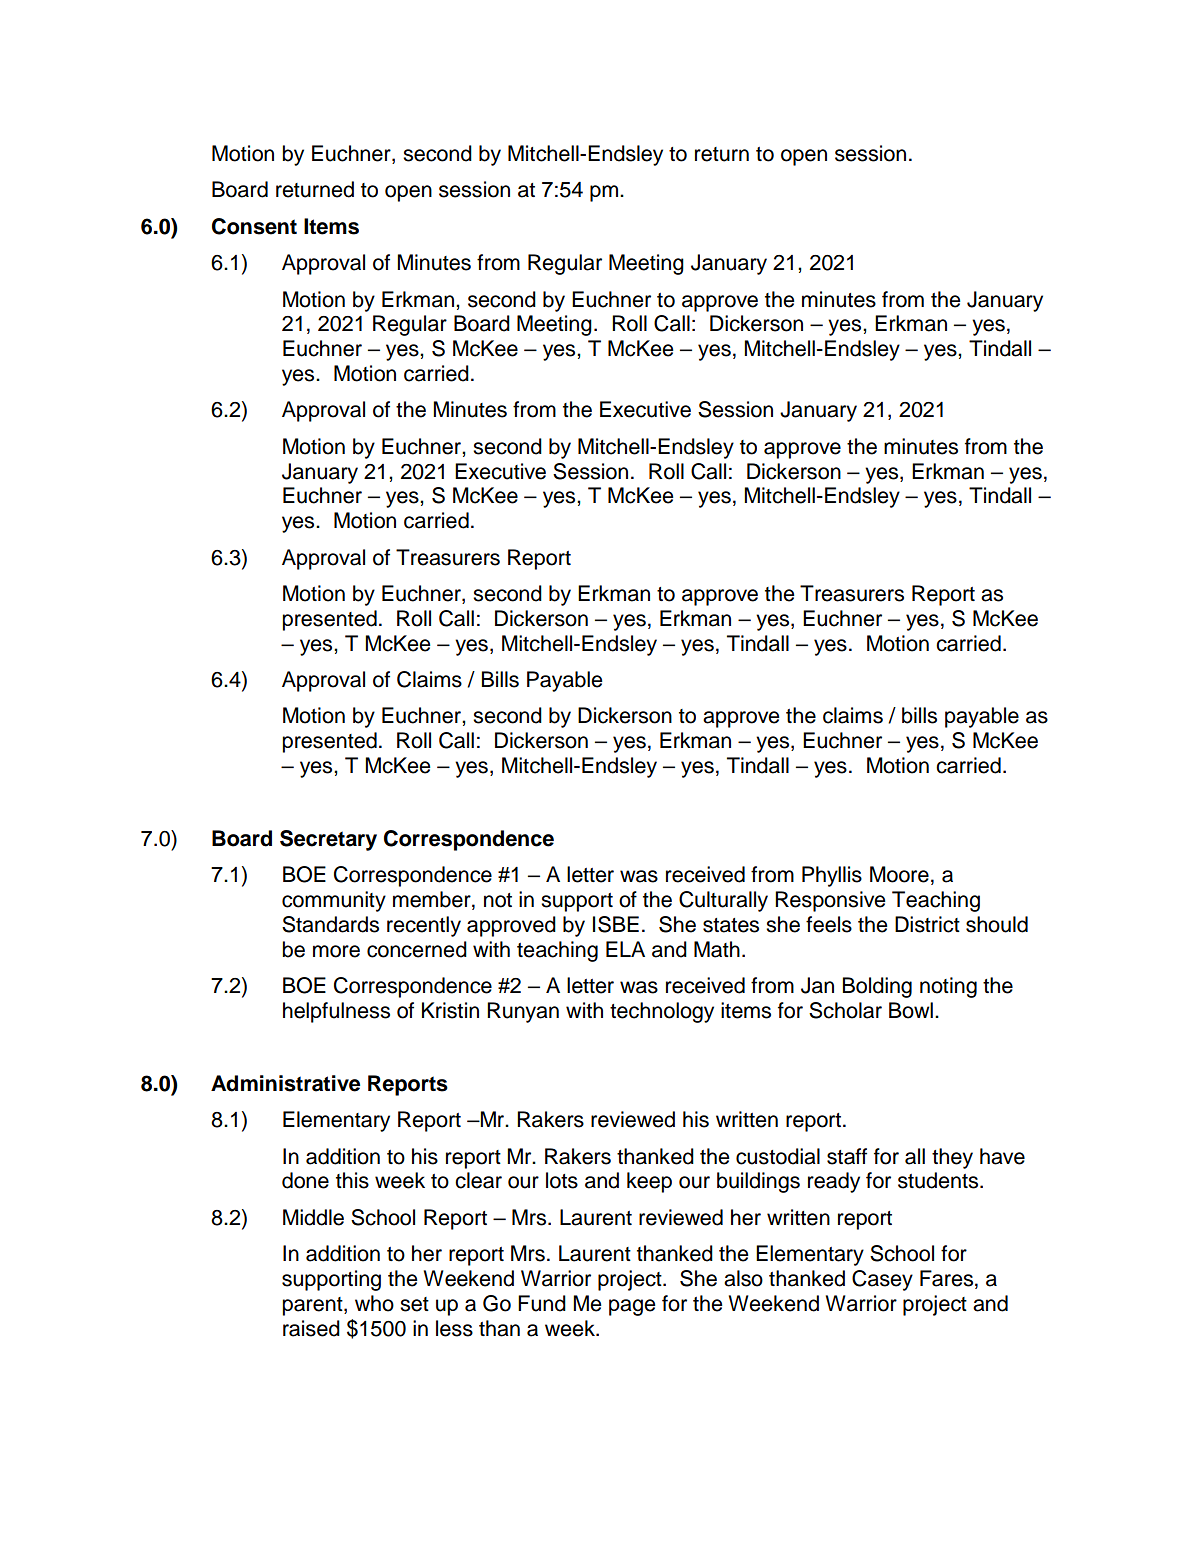 The height and width of the image is (1549, 1197). I want to click on community, so click(334, 901).
